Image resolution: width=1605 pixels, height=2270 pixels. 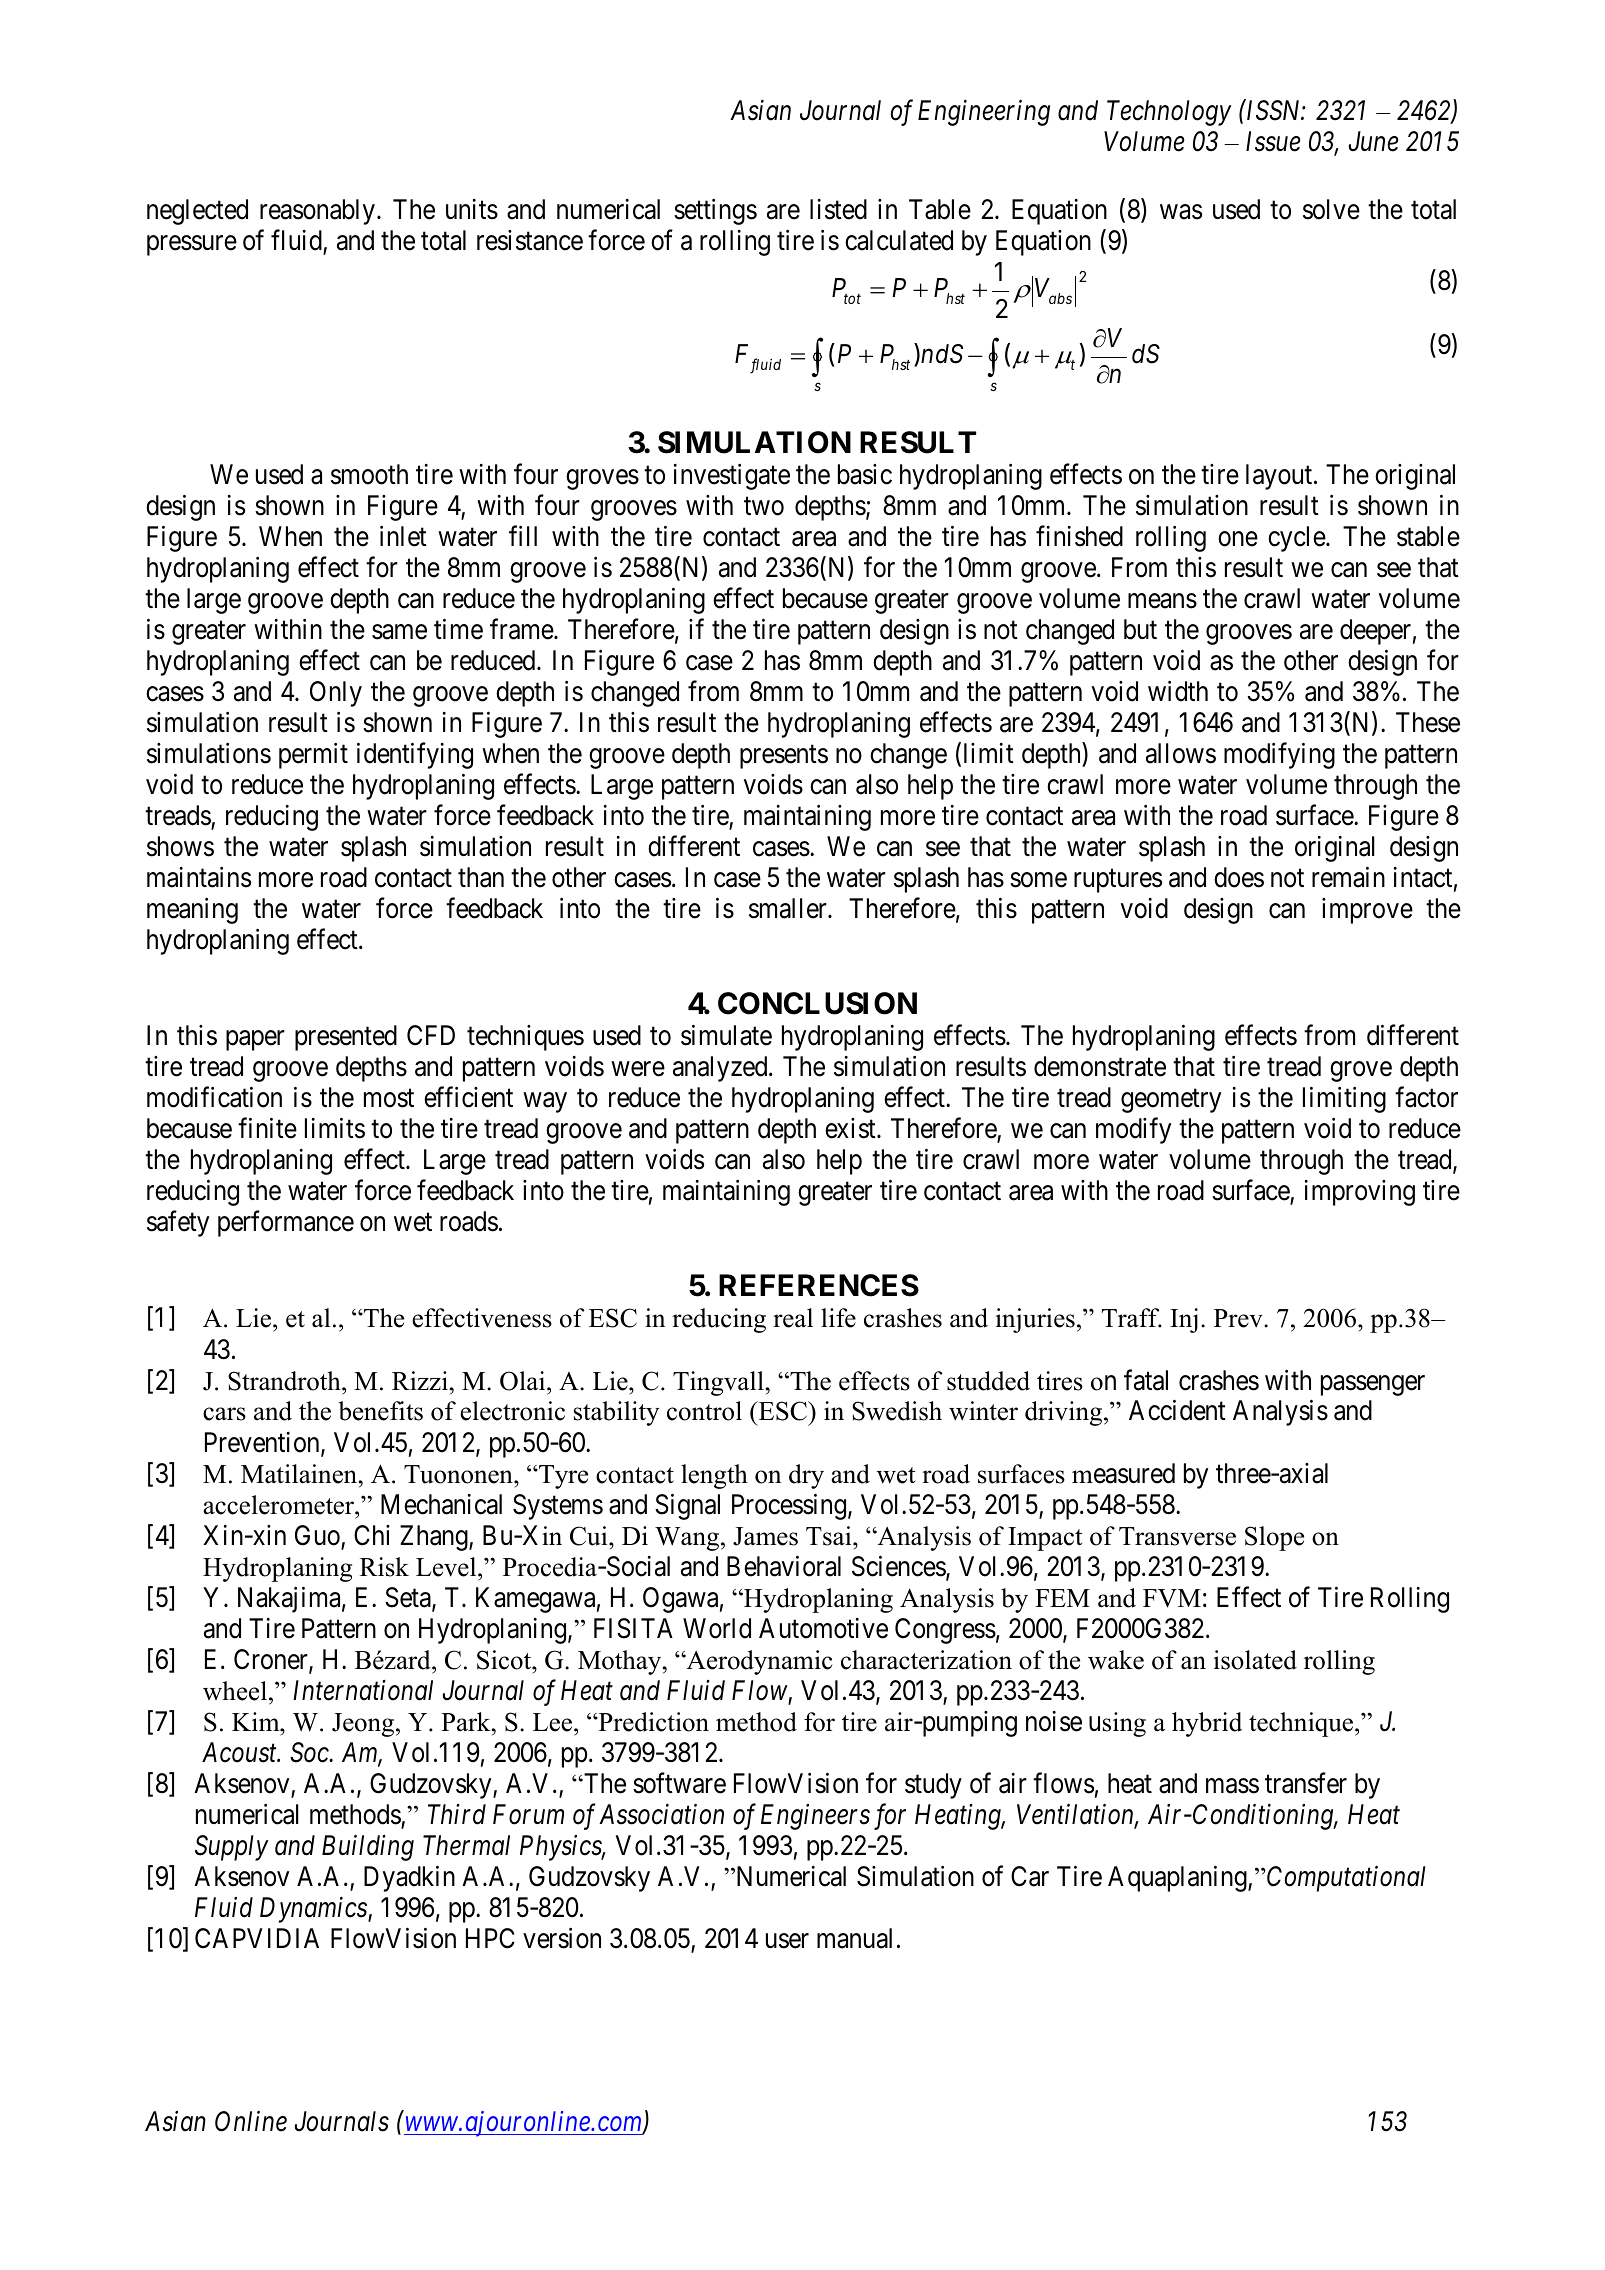 What do you see at coordinates (1273, 141) in the page?
I see `Issue` at bounding box center [1273, 141].
